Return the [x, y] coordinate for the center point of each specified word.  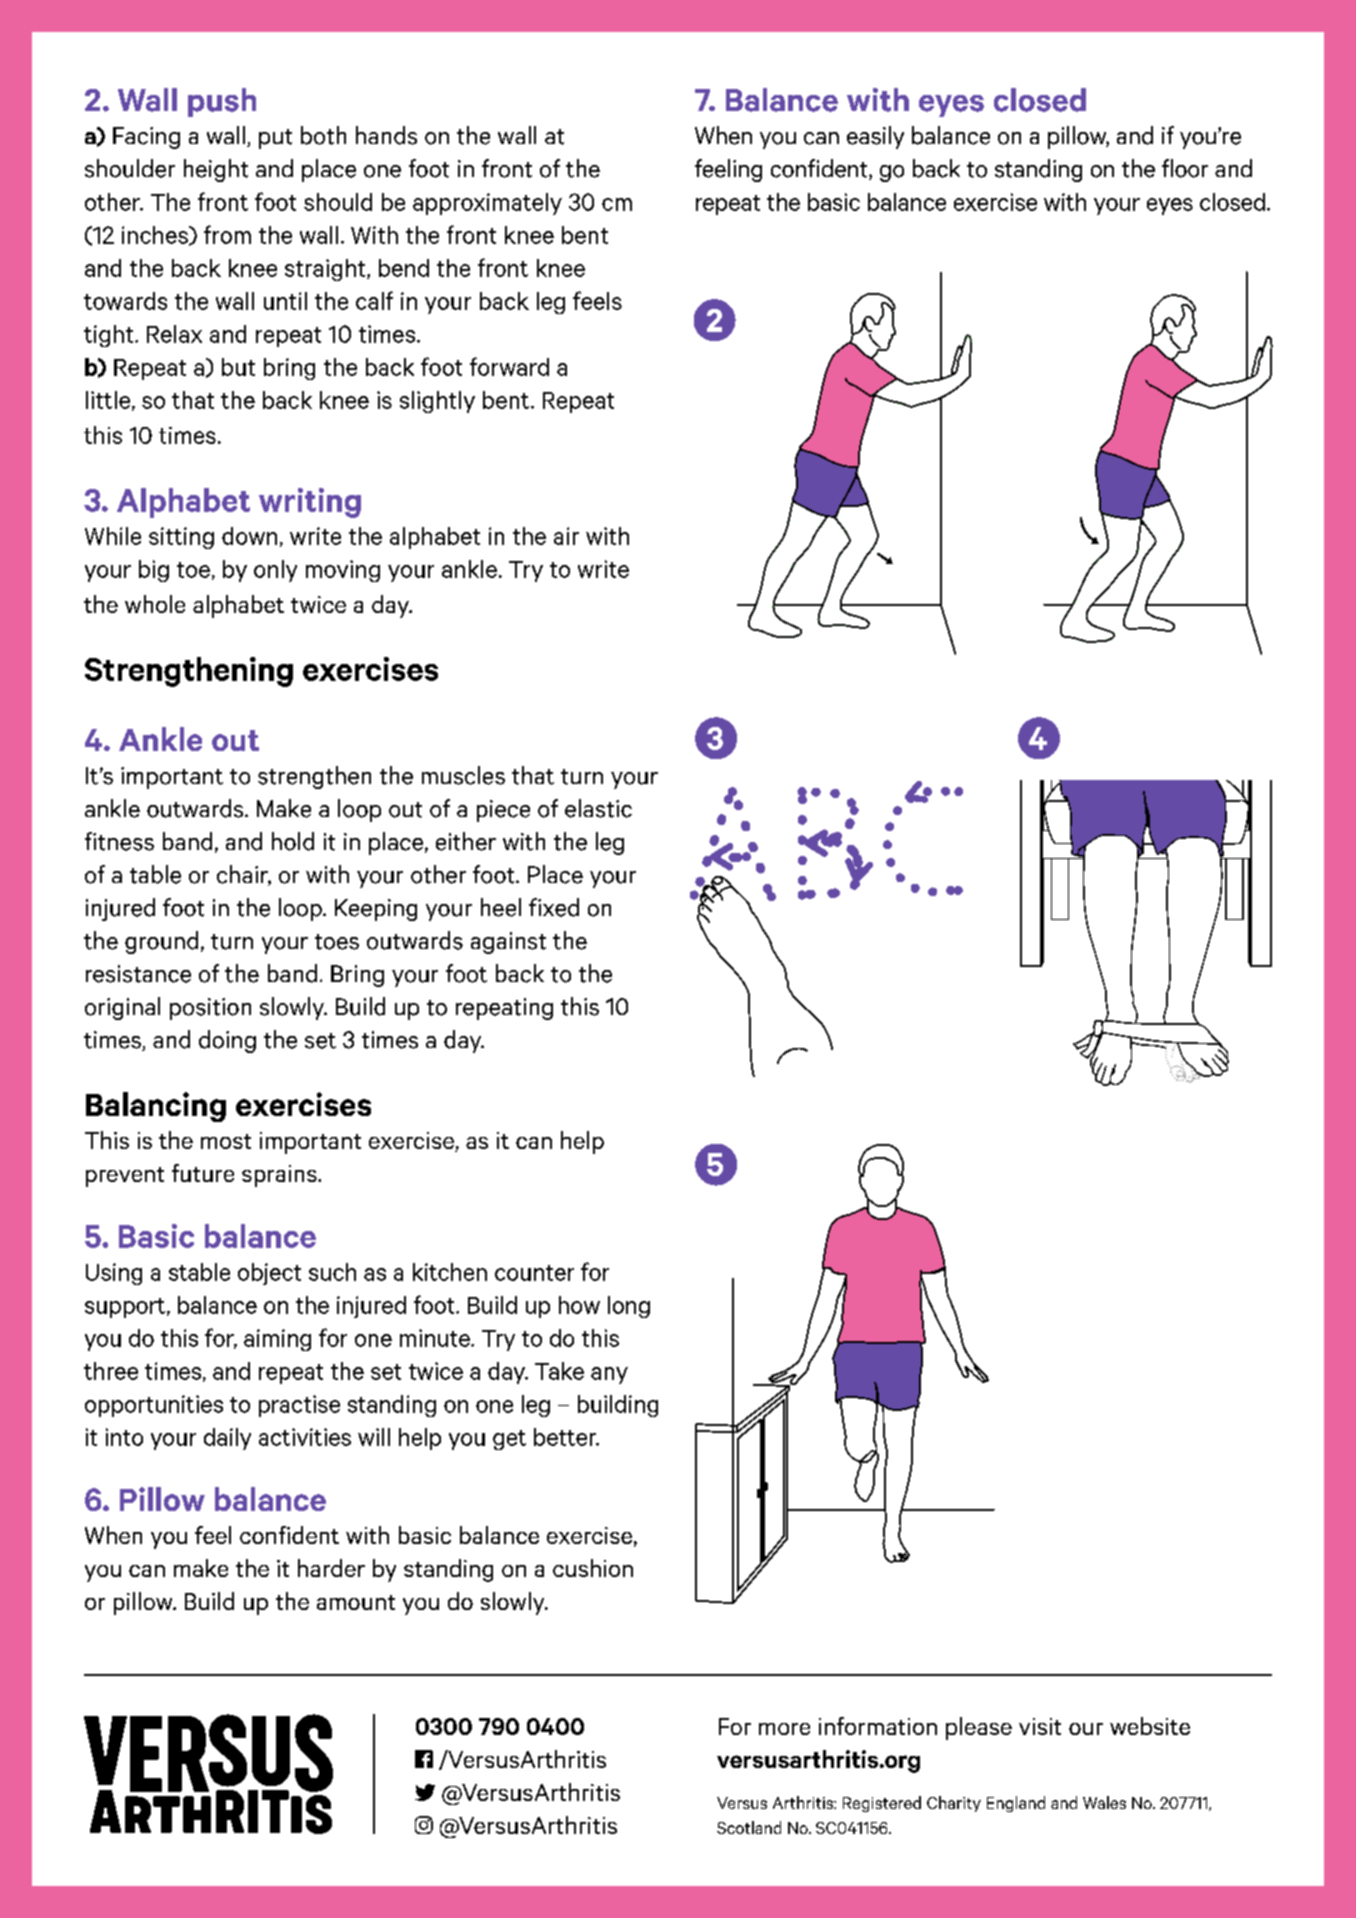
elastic [598, 808]
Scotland [749, 1827]
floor [1185, 168]
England [1016, 1804]
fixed [554, 907]
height [216, 170]
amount [356, 1602]
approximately [487, 204]
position [210, 1009]
